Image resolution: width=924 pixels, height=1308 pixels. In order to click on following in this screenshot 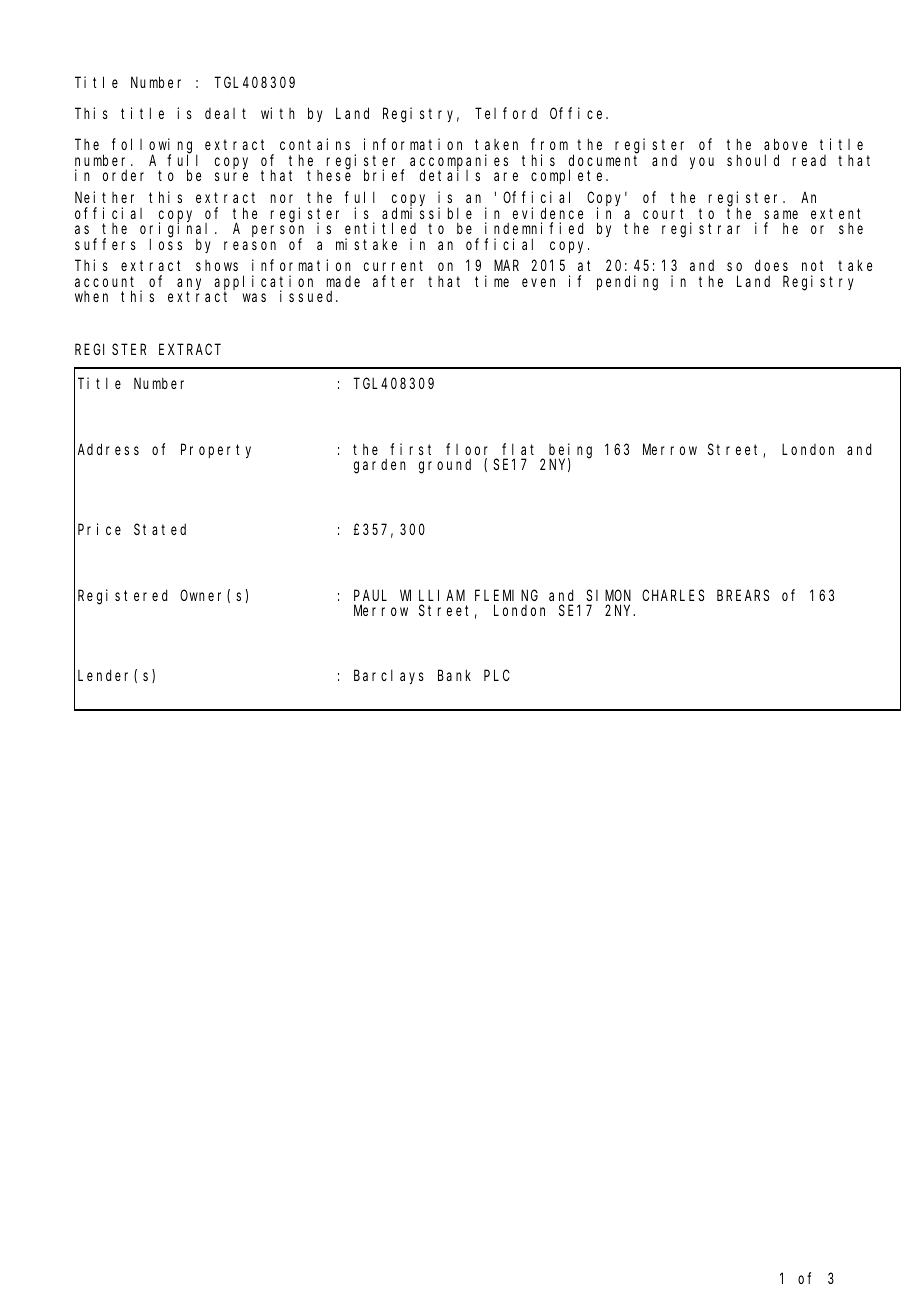, I will do `click(155, 147)`.
